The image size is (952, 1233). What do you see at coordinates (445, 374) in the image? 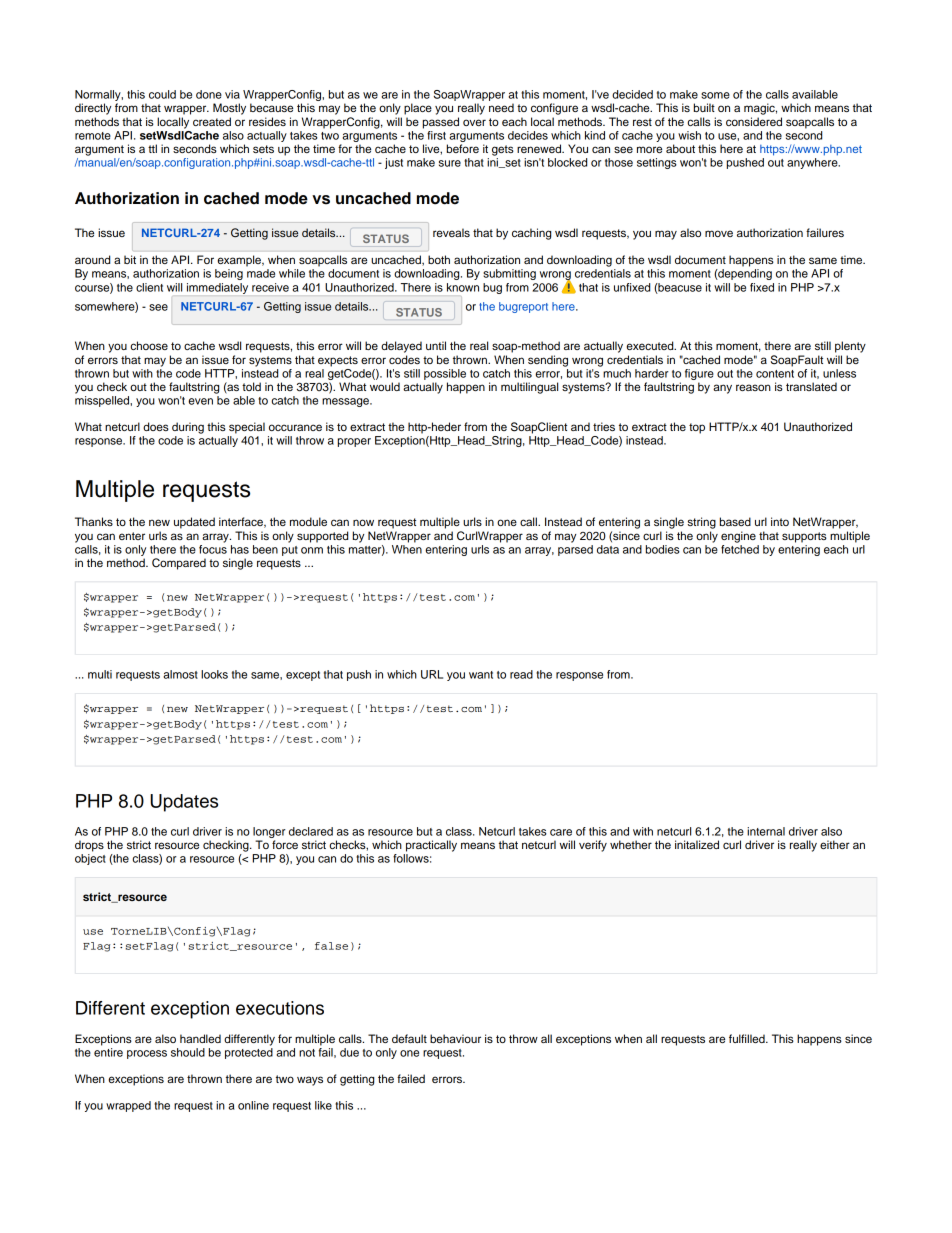
I see `possible` at bounding box center [445, 374].
